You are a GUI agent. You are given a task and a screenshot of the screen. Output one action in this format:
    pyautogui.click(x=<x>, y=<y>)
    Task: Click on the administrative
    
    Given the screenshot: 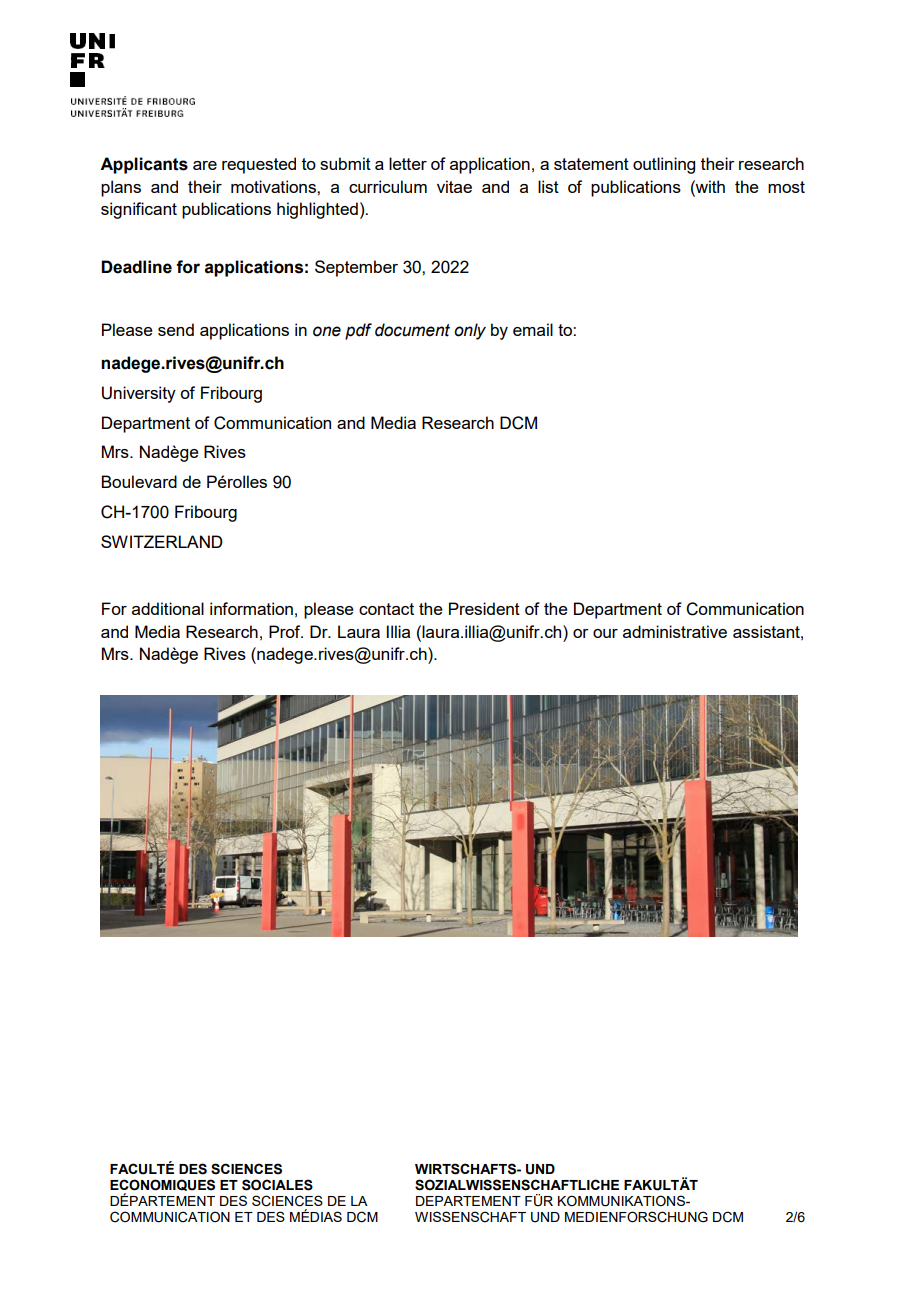 What is the action you would take?
    pyautogui.click(x=675, y=631)
